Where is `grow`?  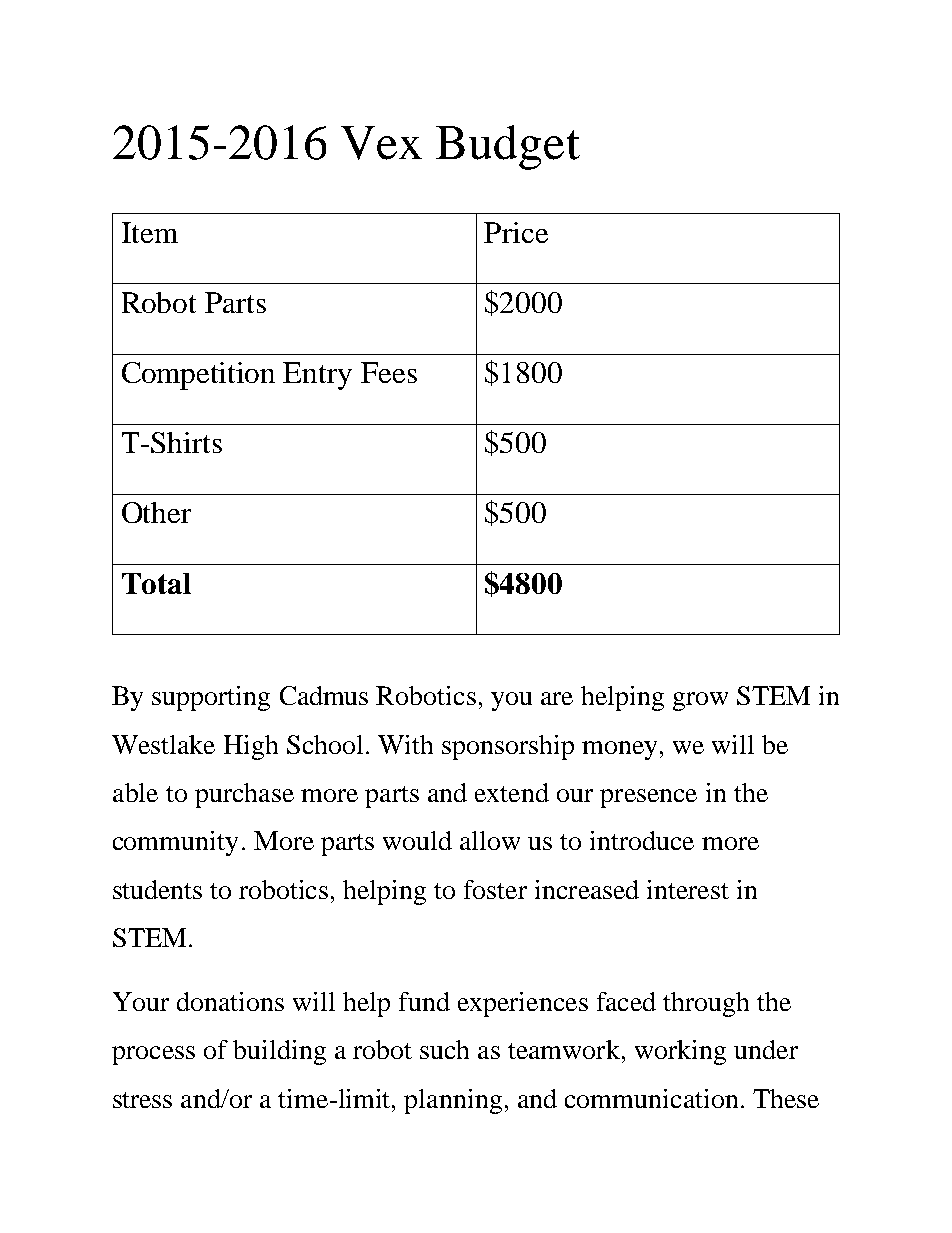
grow is located at coordinates (700, 701).
